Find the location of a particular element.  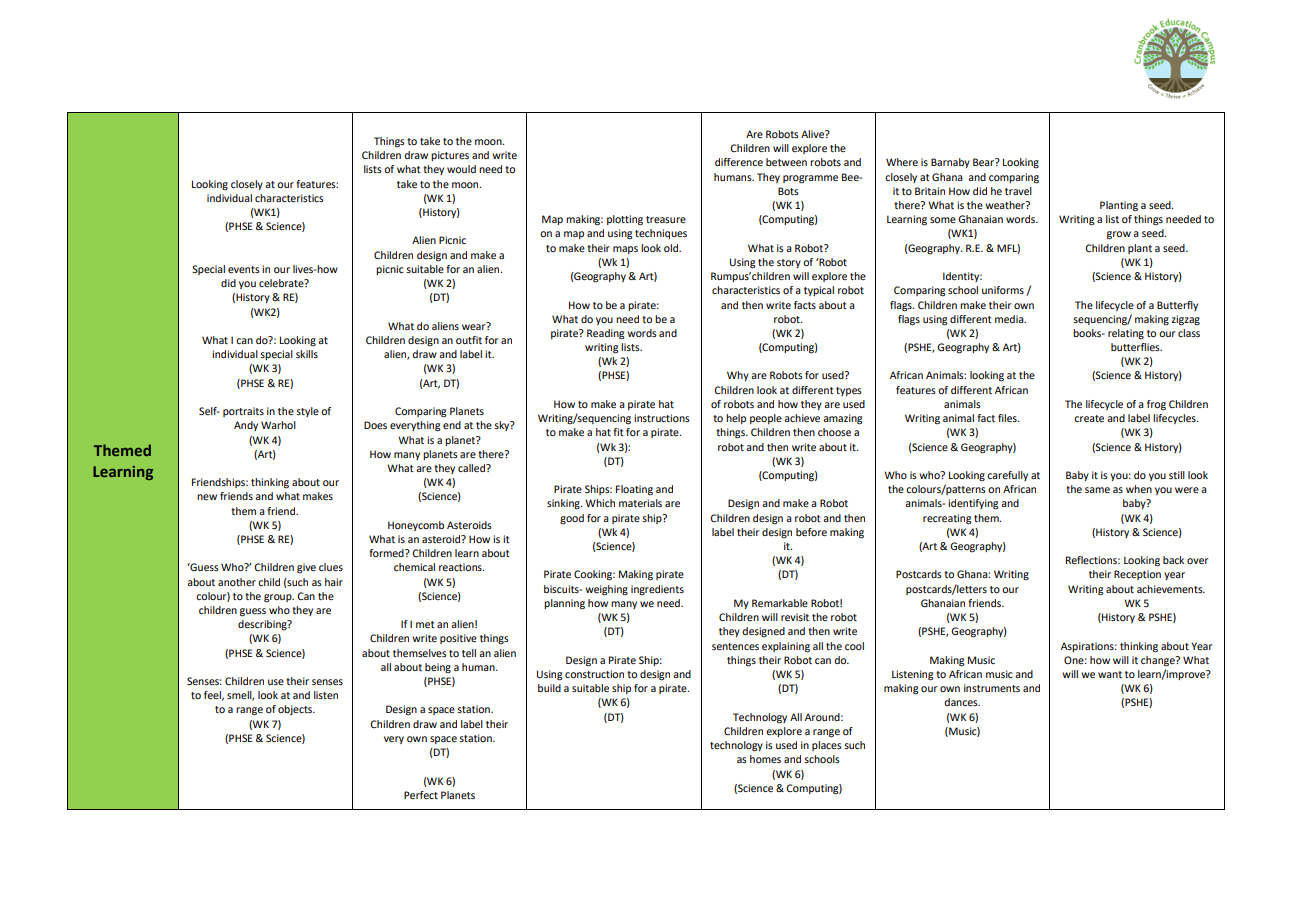

travel is located at coordinates (1018, 191).
